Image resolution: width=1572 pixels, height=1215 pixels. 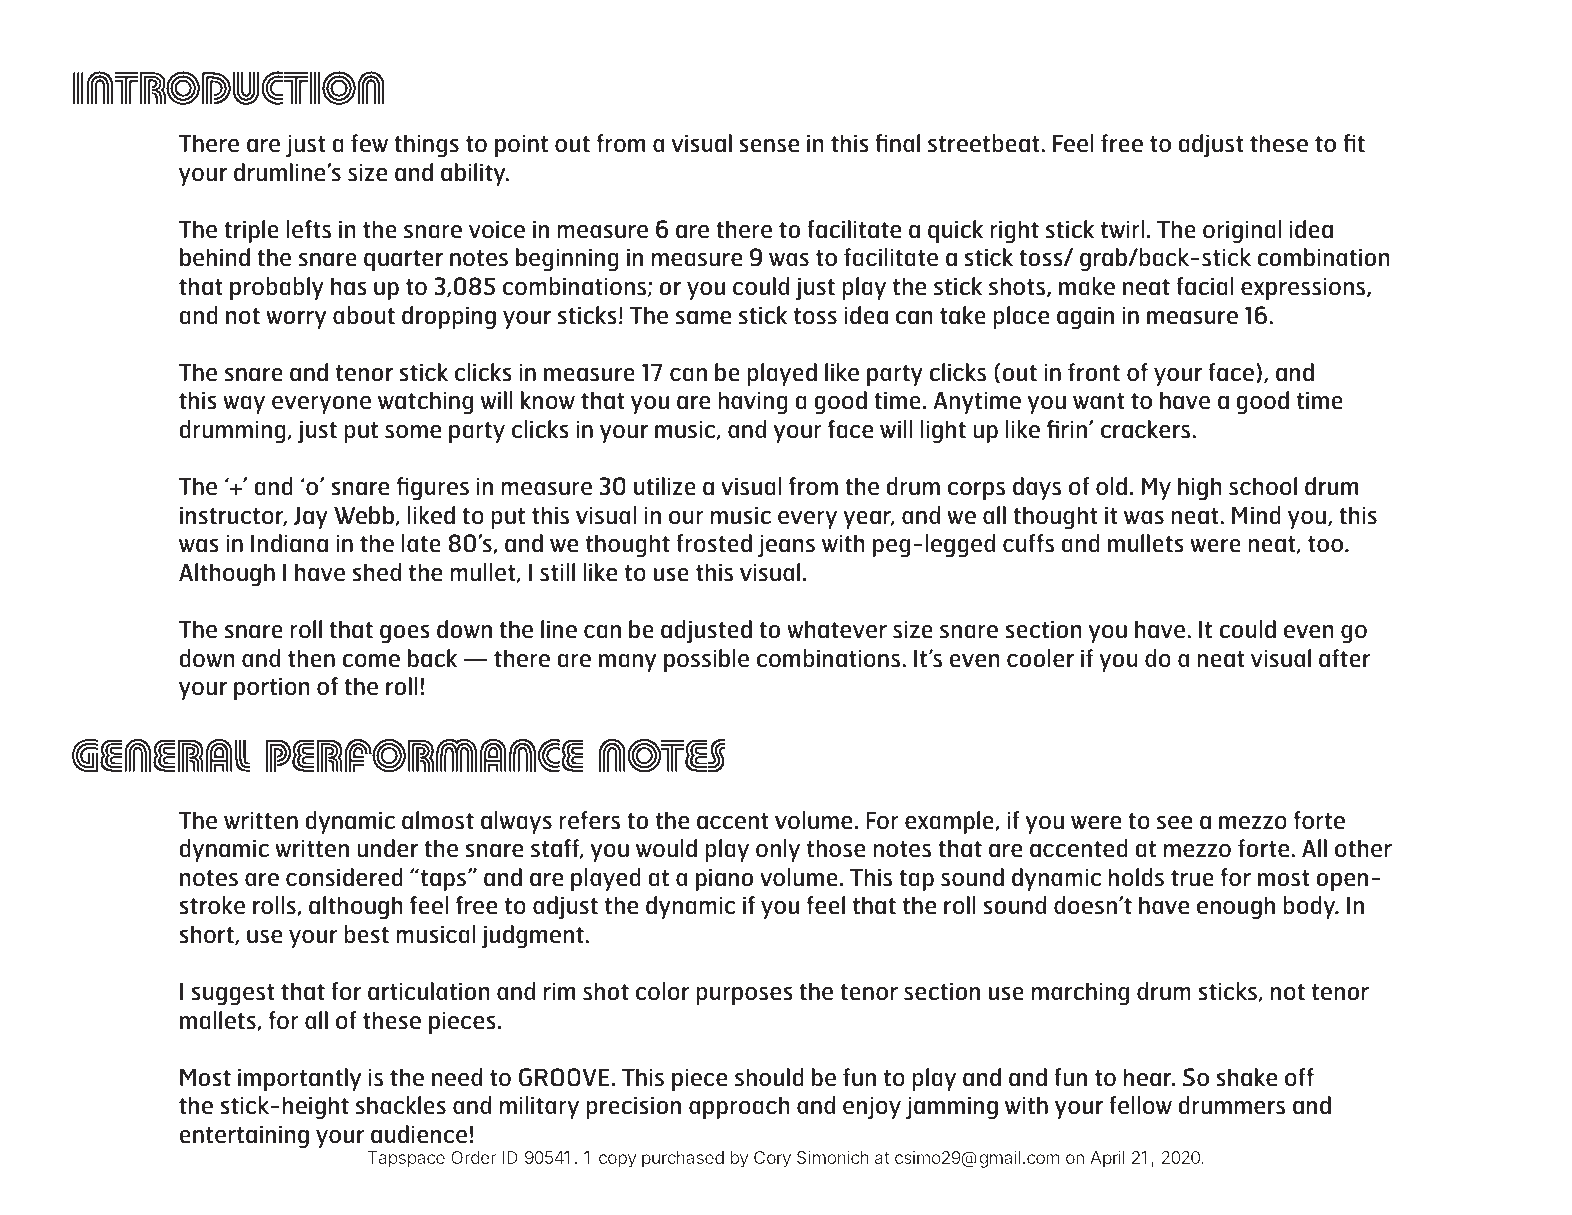 What do you see at coordinates (364, 515) in the screenshot?
I see `Webb` at bounding box center [364, 515].
